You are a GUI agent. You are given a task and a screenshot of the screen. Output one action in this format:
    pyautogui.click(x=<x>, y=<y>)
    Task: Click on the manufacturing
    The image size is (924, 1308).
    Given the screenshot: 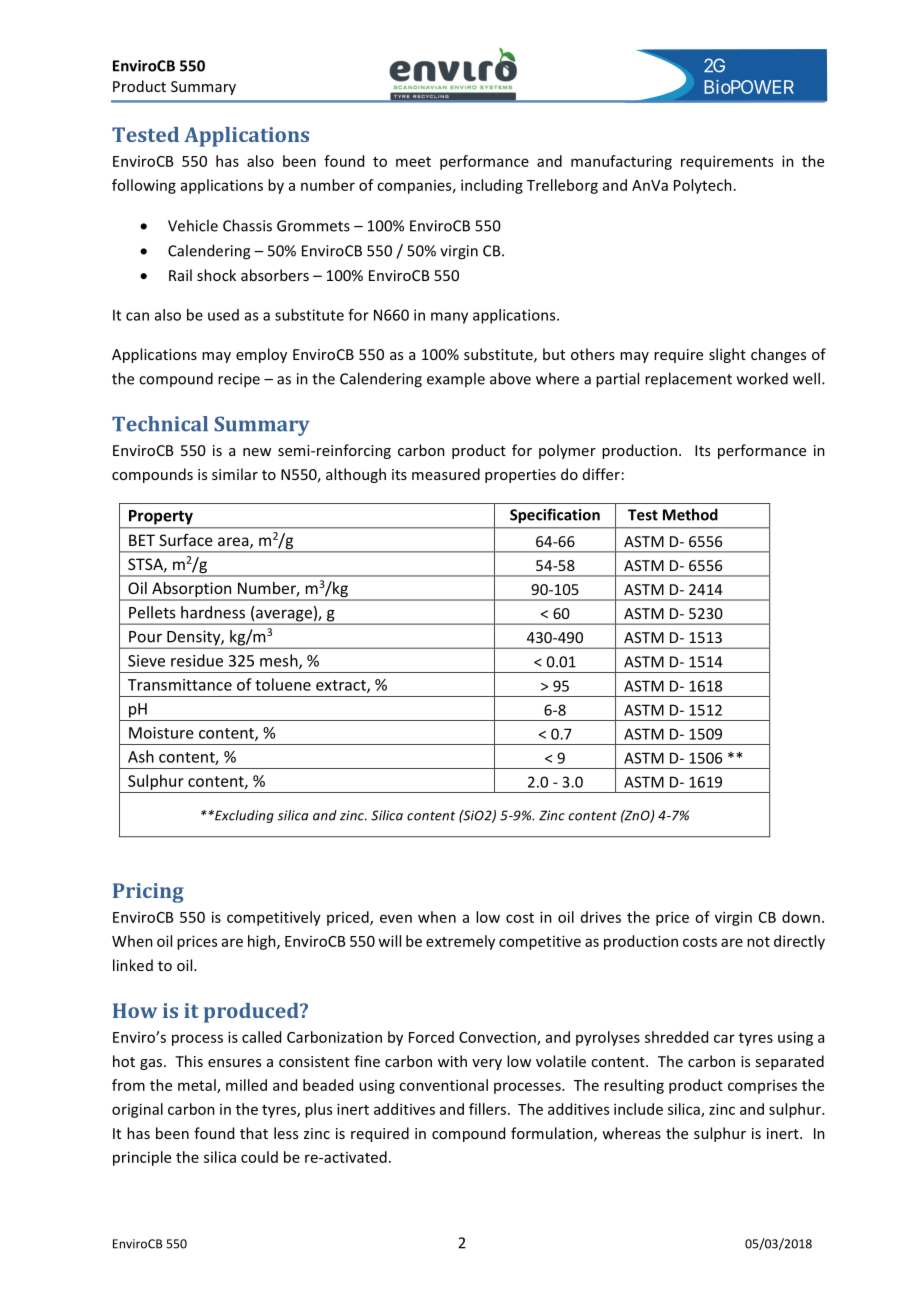 What is the action you would take?
    pyautogui.click(x=621, y=162)
